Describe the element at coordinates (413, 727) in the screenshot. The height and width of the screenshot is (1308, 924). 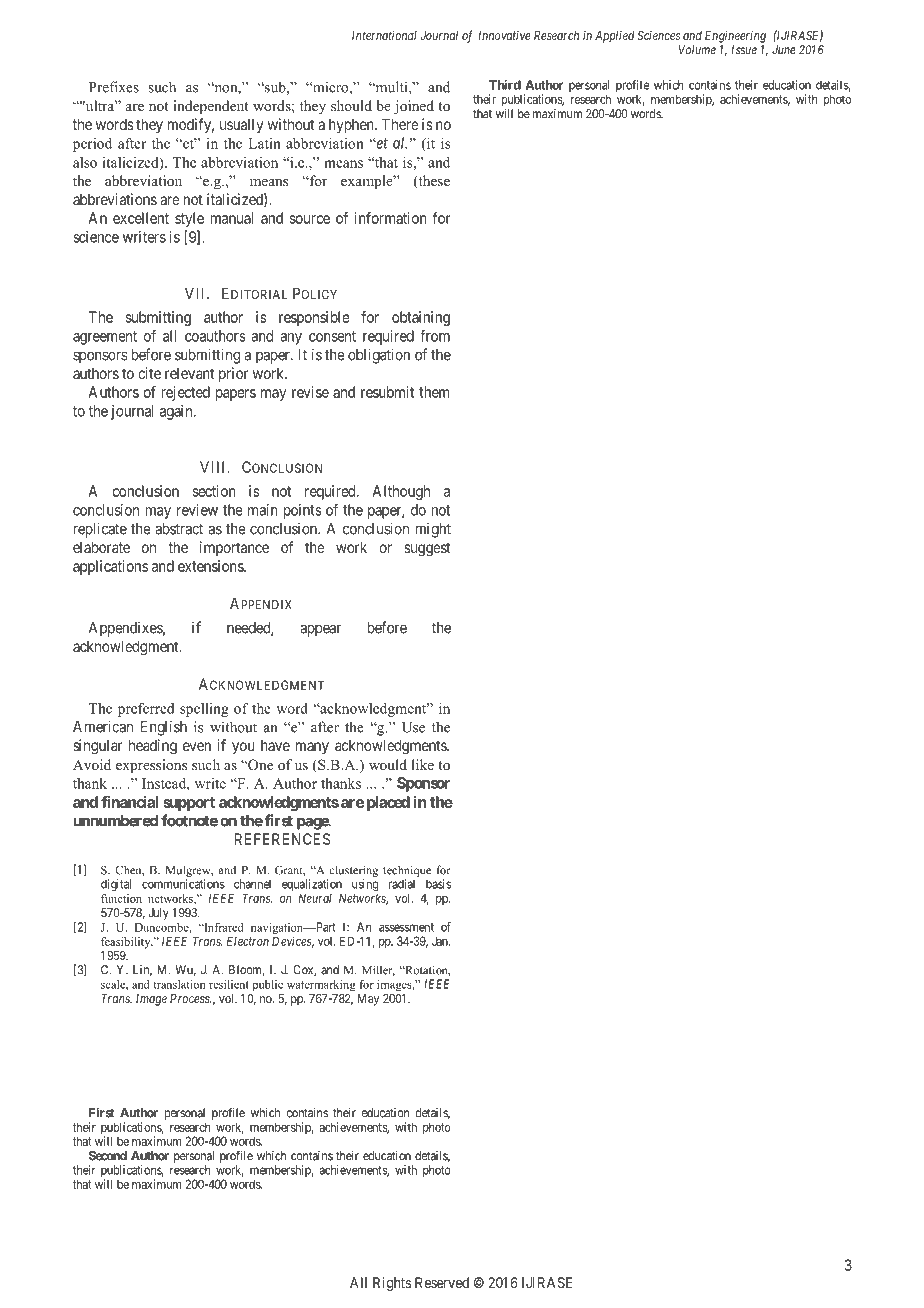
I see `Use` at that location.
